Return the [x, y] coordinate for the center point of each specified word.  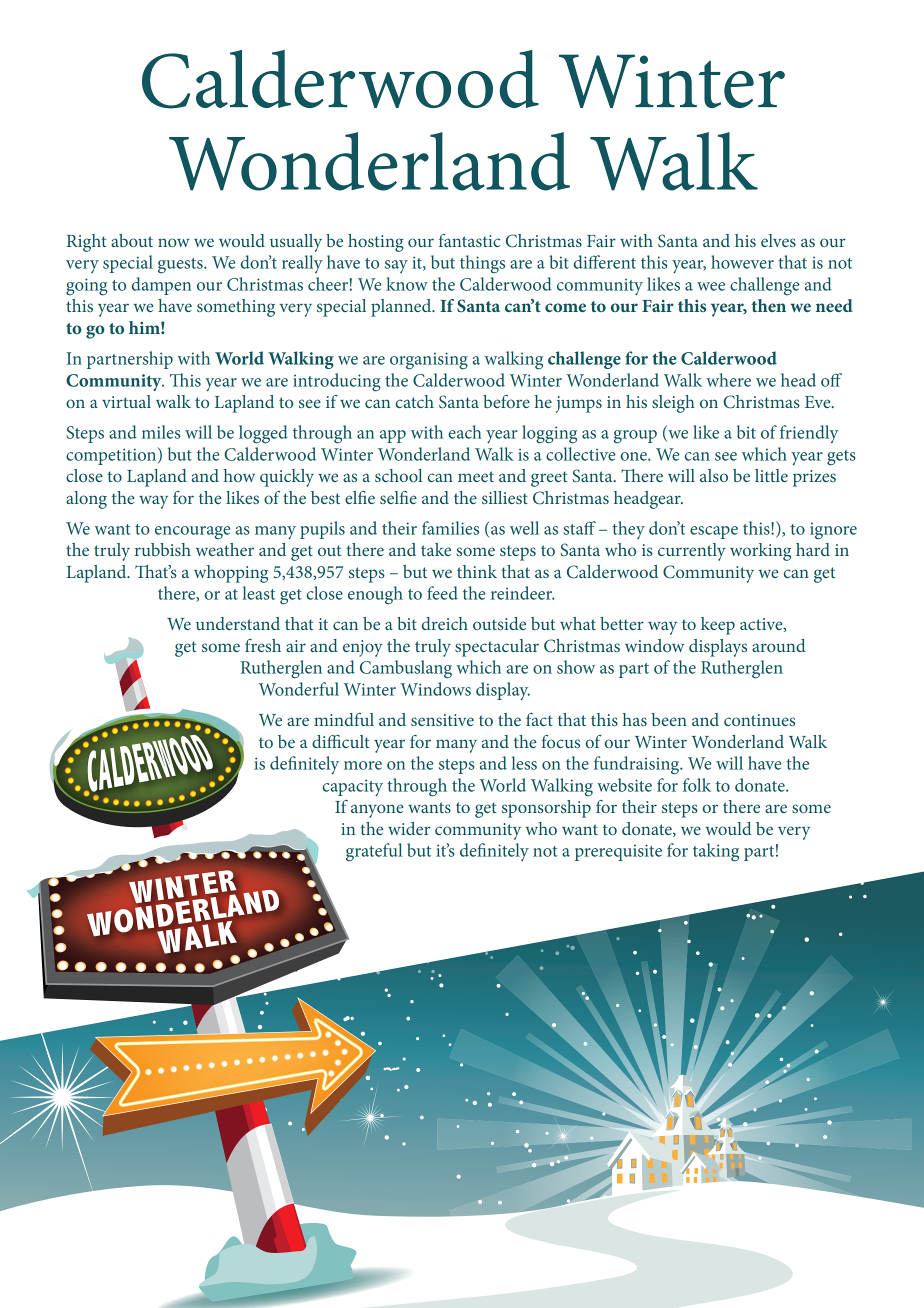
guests [181, 266]
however [742, 262]
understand [238, 623]
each [465, 432]
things [482, 264]
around [778, 645]
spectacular [497, 648]
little [771, 475]
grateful [374, 852]
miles [161, 432]
